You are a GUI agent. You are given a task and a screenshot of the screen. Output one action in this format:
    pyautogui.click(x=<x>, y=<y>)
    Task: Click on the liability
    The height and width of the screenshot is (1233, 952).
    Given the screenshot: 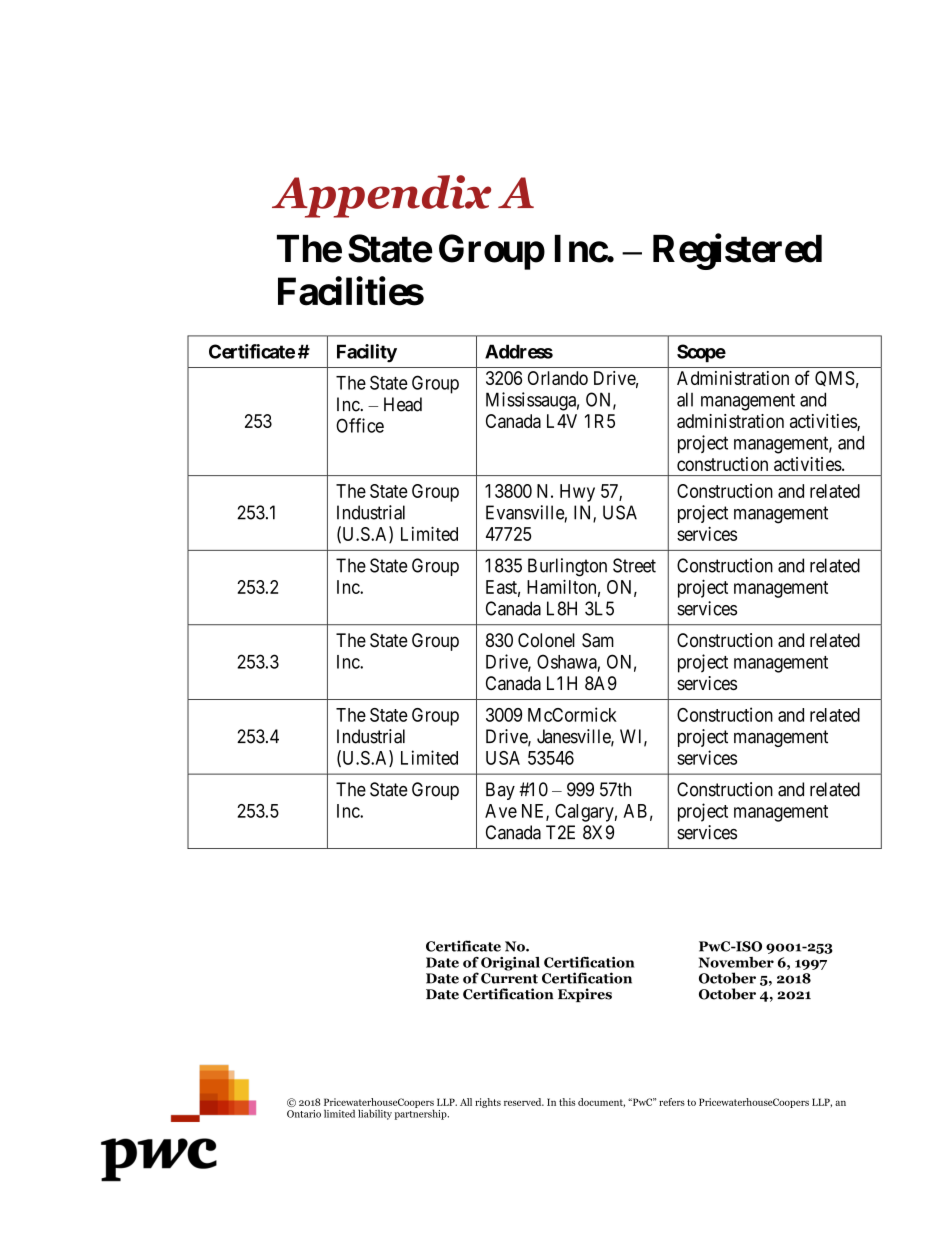 What is the action you would take?
    pyautogui.click(x=375, y=1114)
